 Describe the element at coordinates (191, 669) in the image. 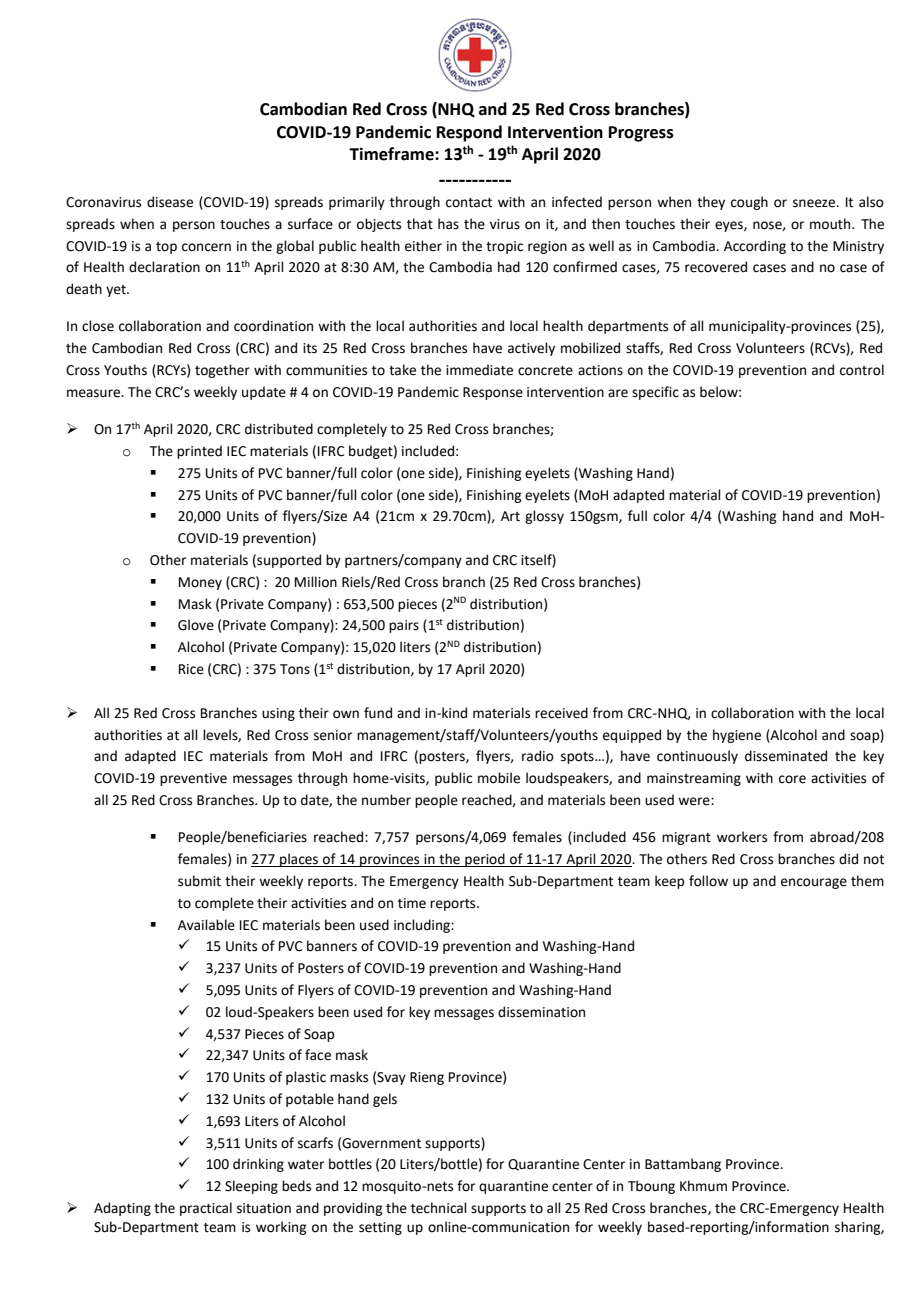

I see `Rice` at that location.
